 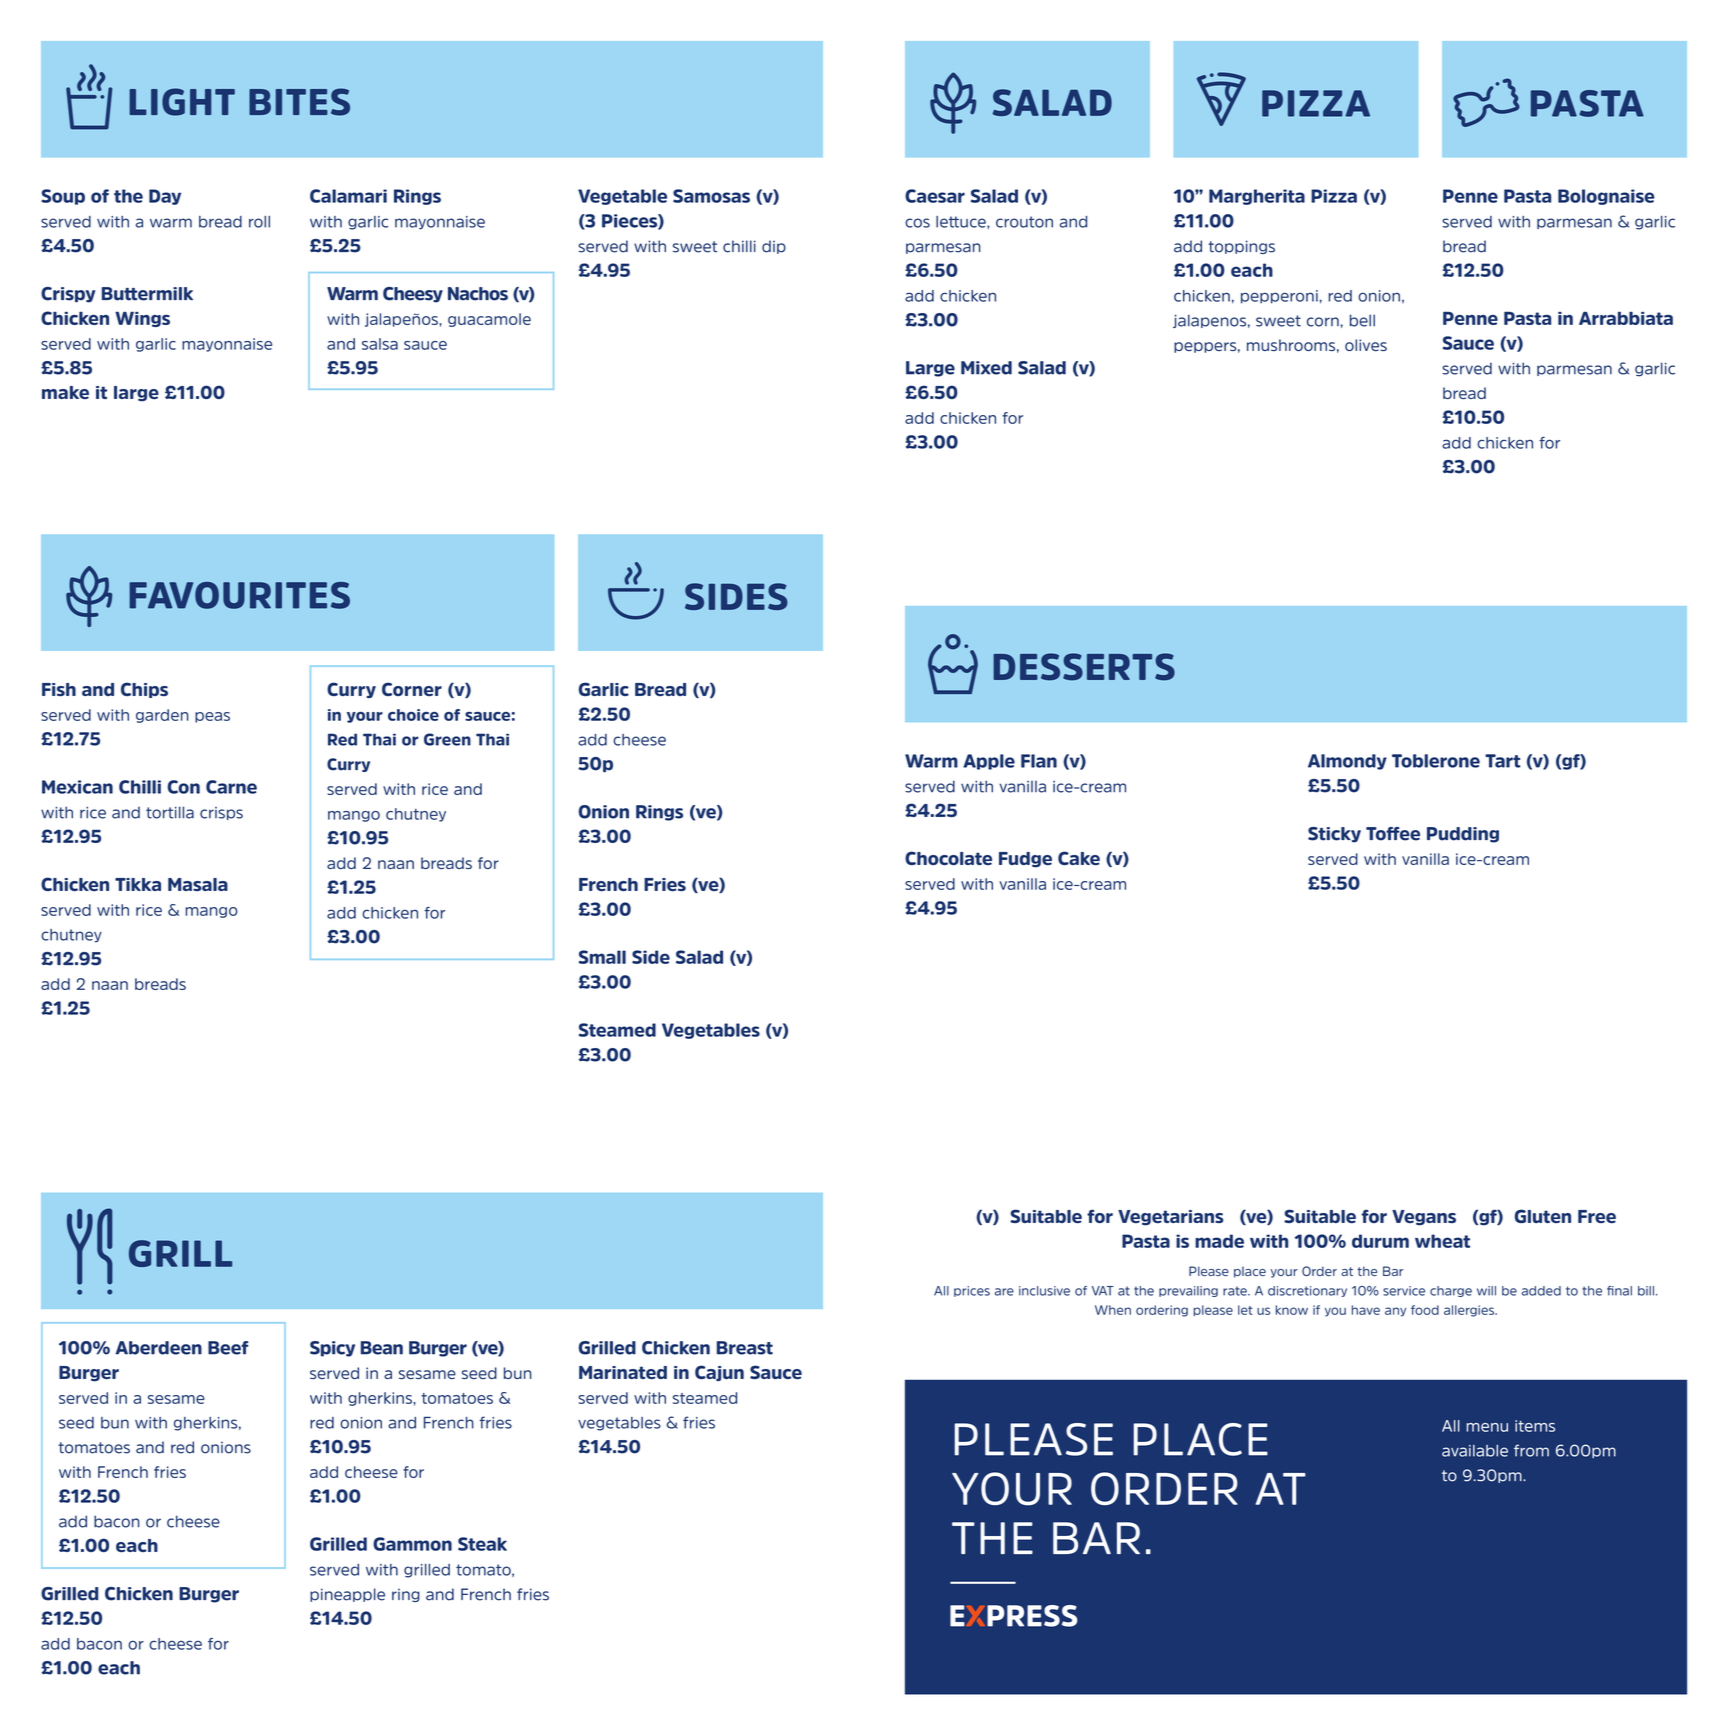 I want to click on Small, so click(x=602, y=957).
